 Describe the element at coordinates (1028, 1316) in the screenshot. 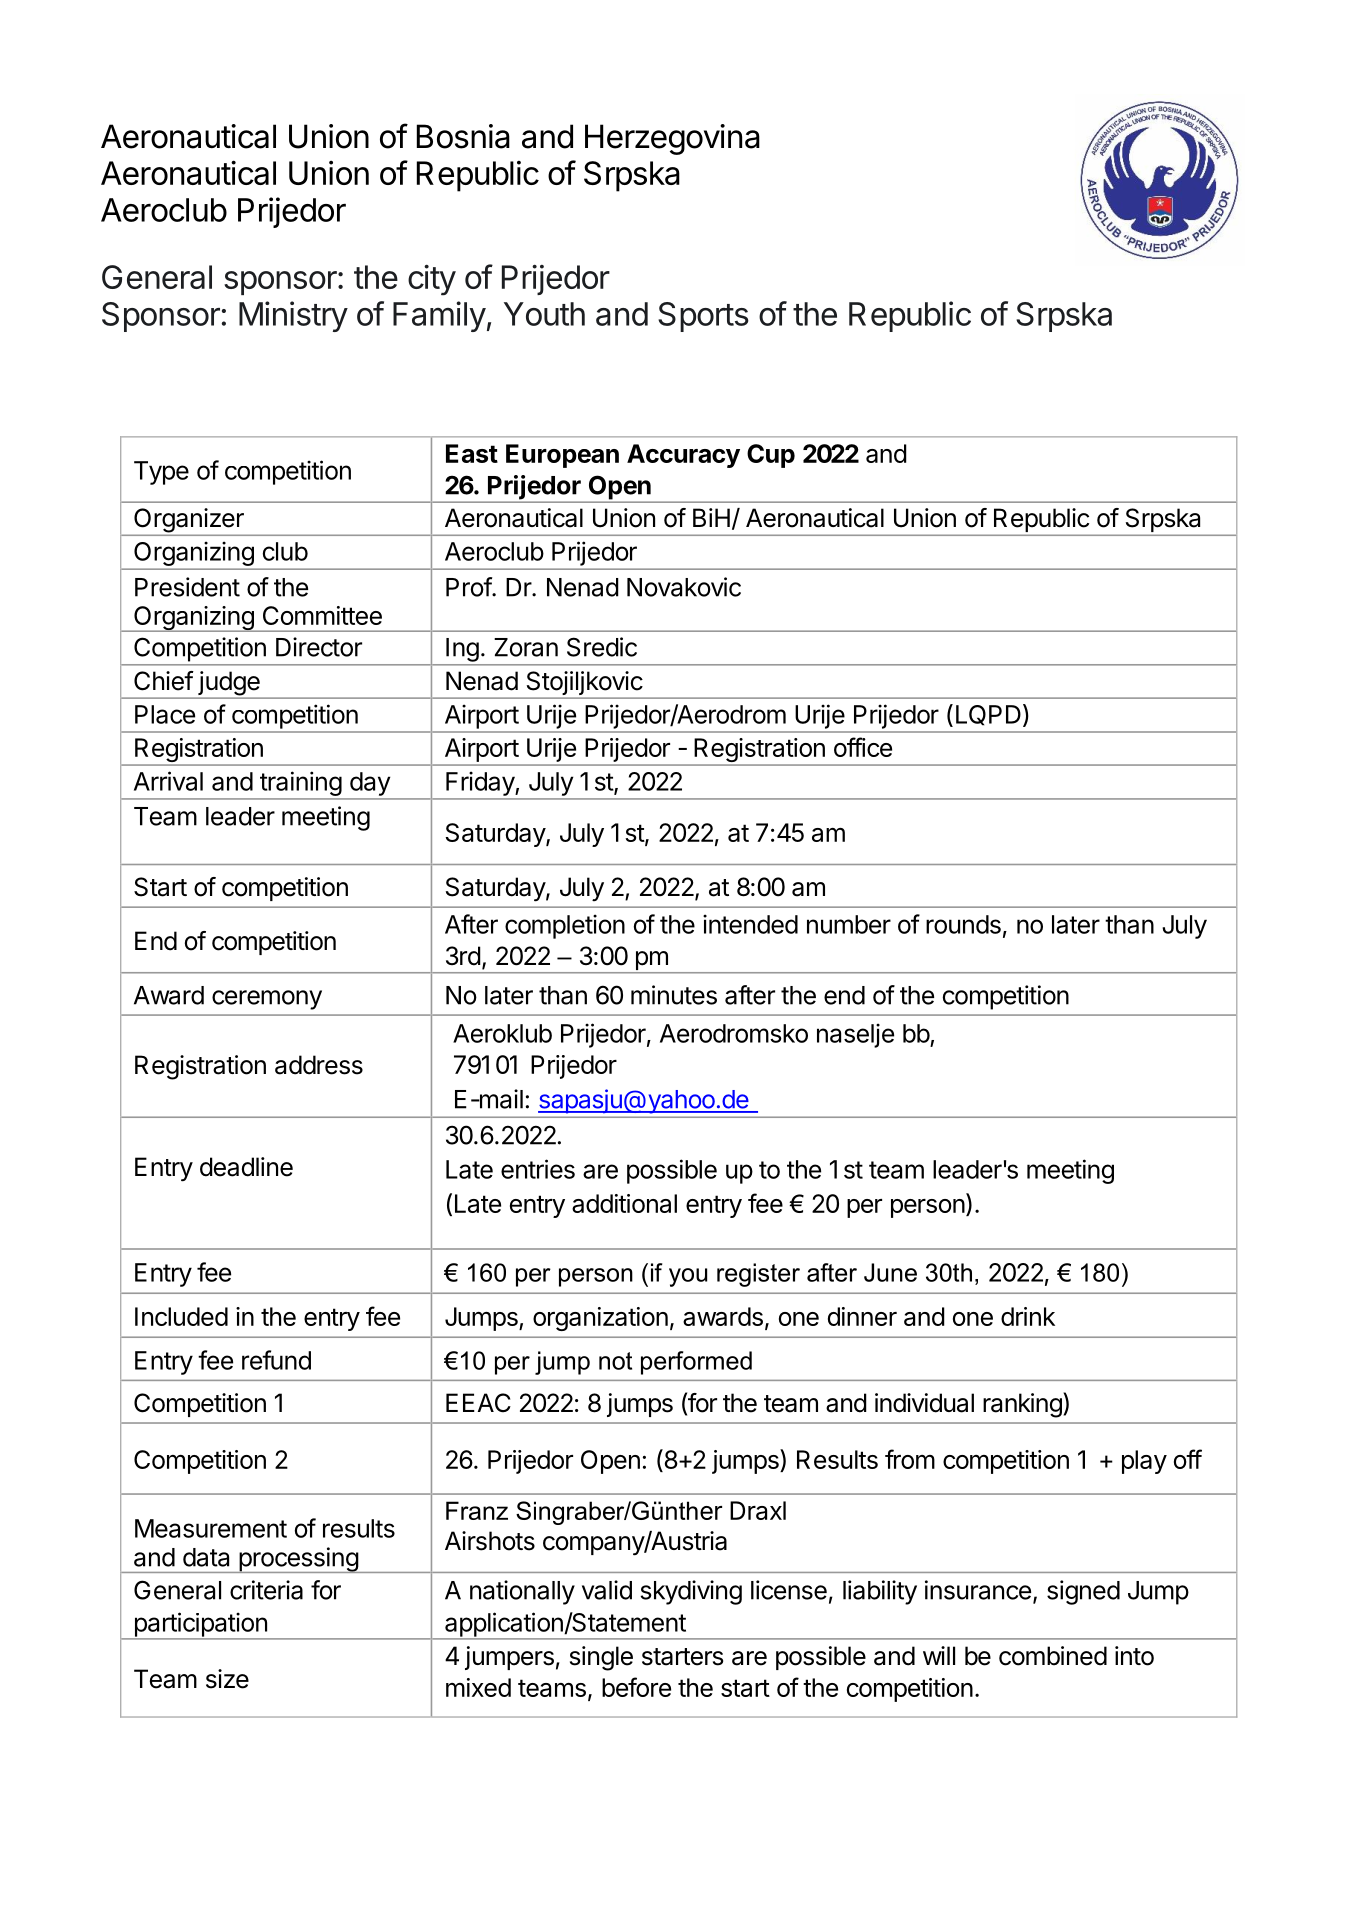

I see `drink` at that location.
